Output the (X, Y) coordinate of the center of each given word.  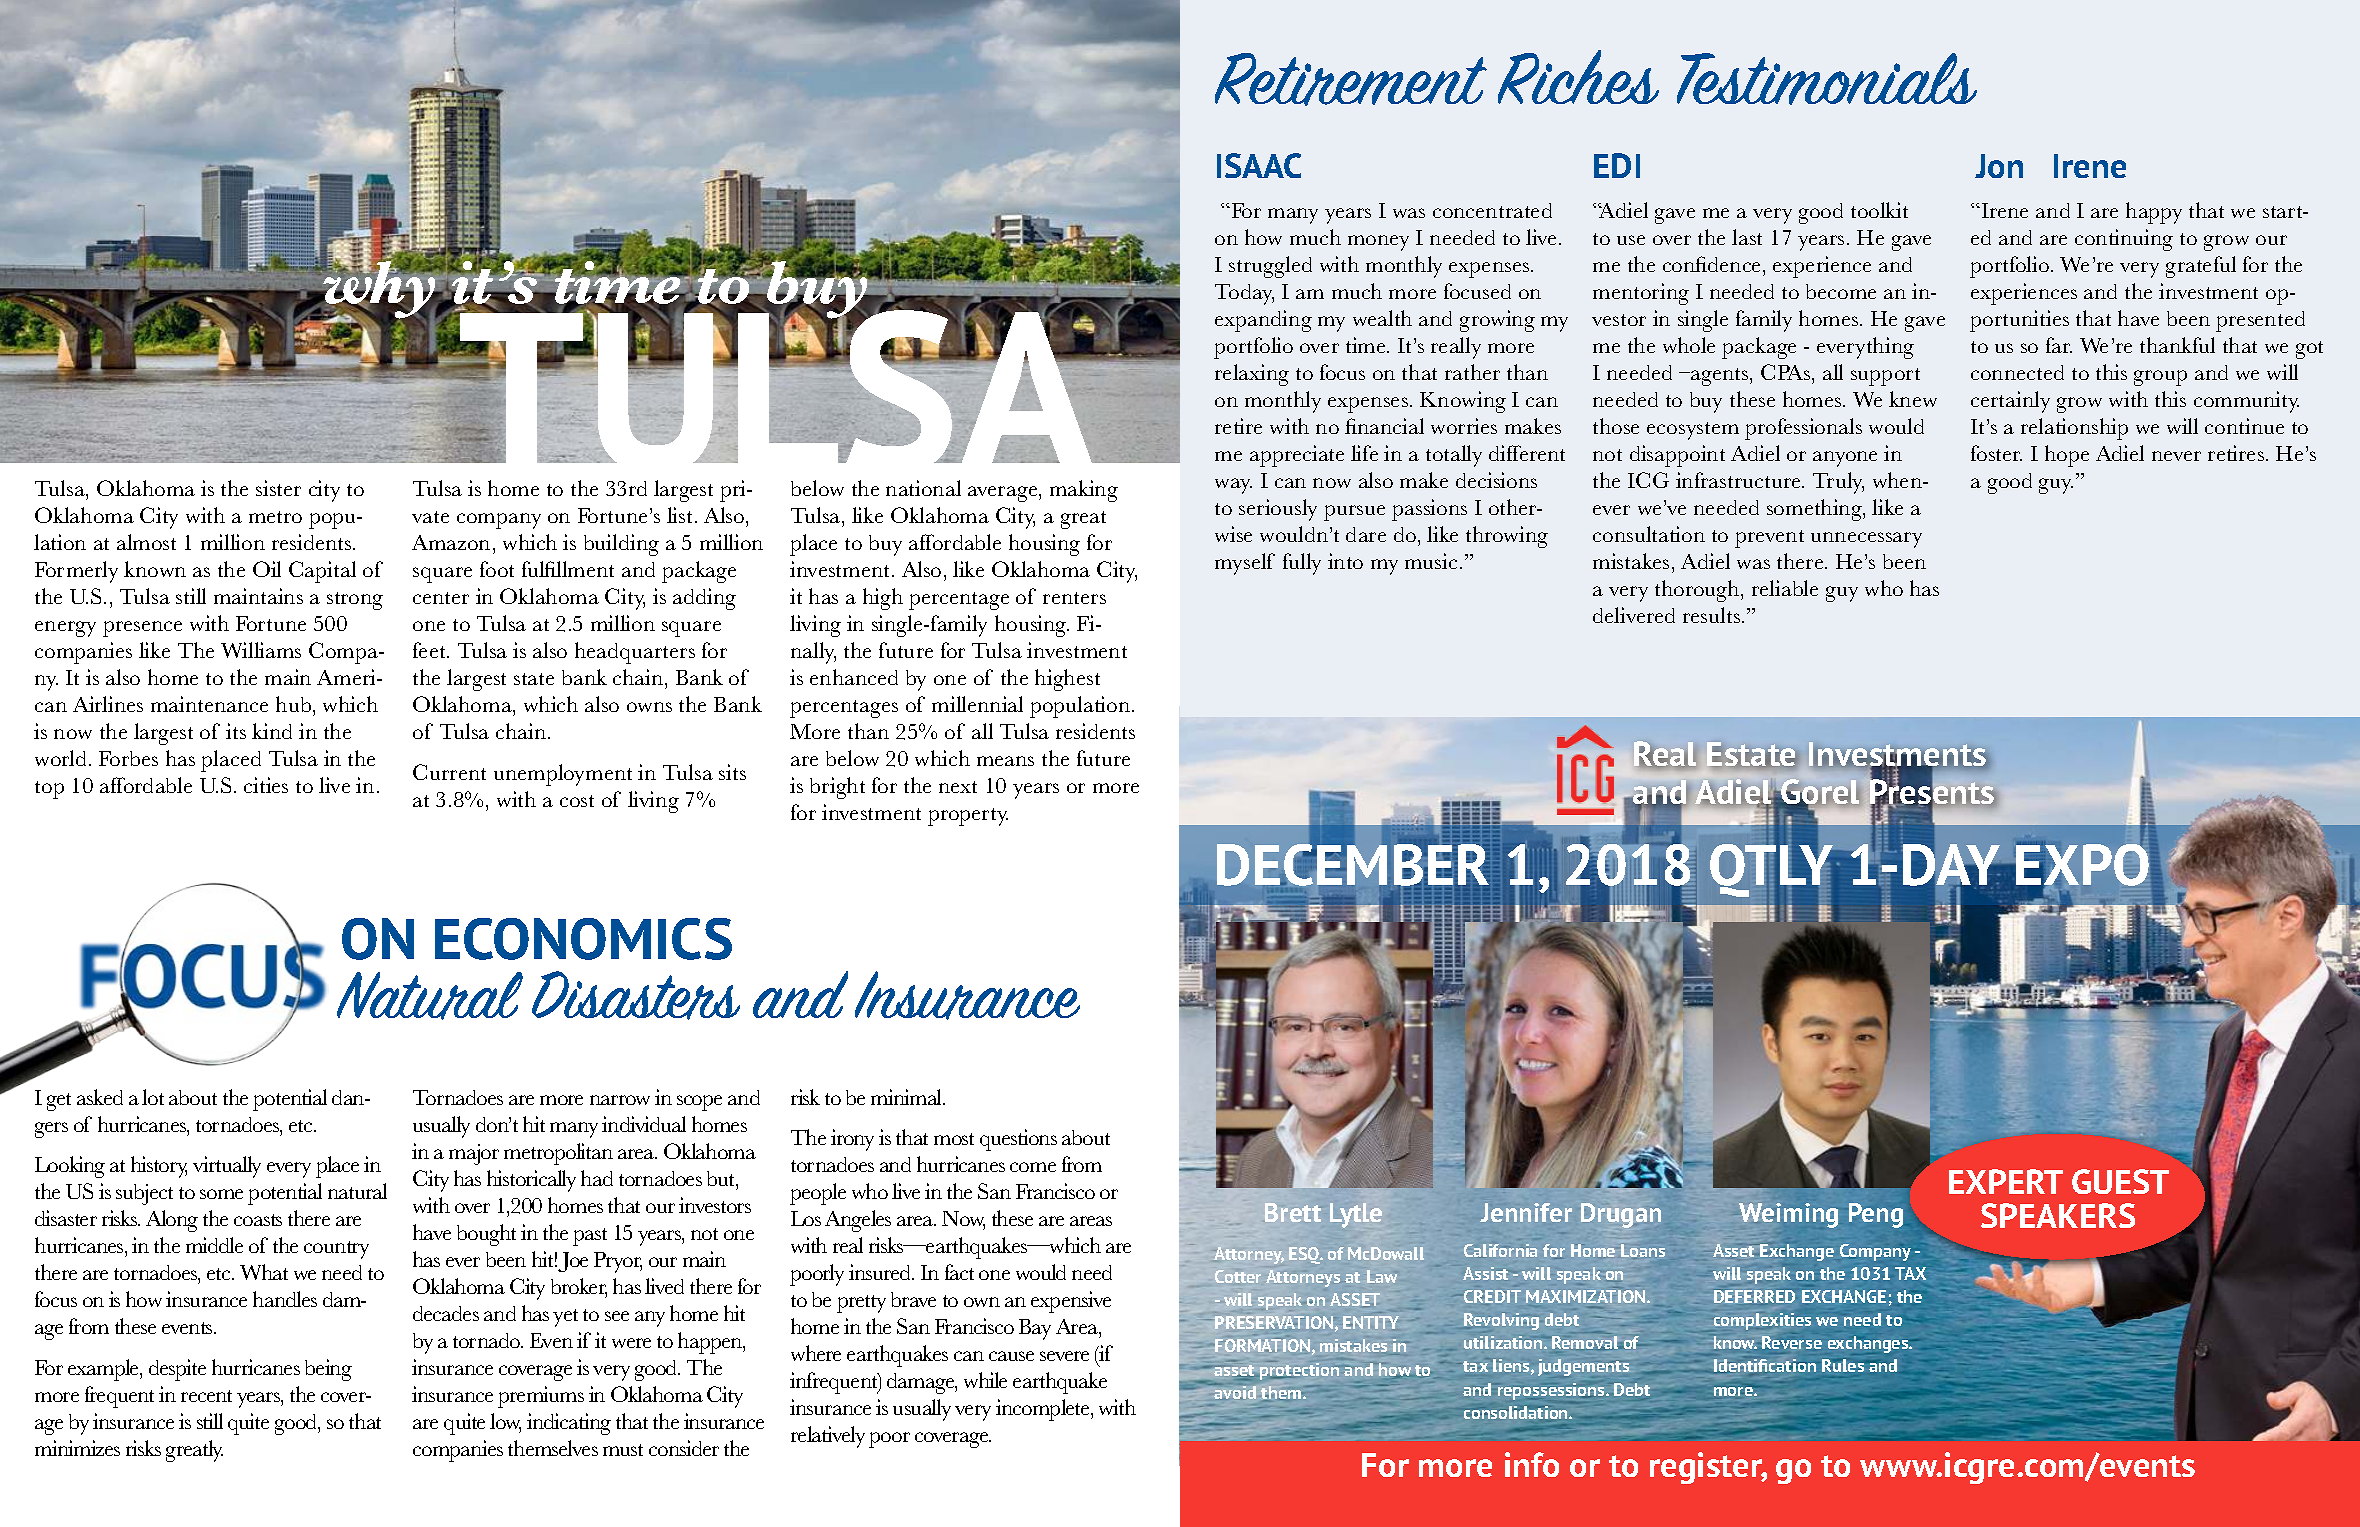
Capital (322, 572)
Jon (1999, 166)
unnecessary (1866, 540)
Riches (1578, 77)
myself (1245, 564)
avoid (1235, 1391)
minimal (908, 1097)
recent (206, 1396)
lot (153, 1097)
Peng (1876, 1215)
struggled (1270, 267)
